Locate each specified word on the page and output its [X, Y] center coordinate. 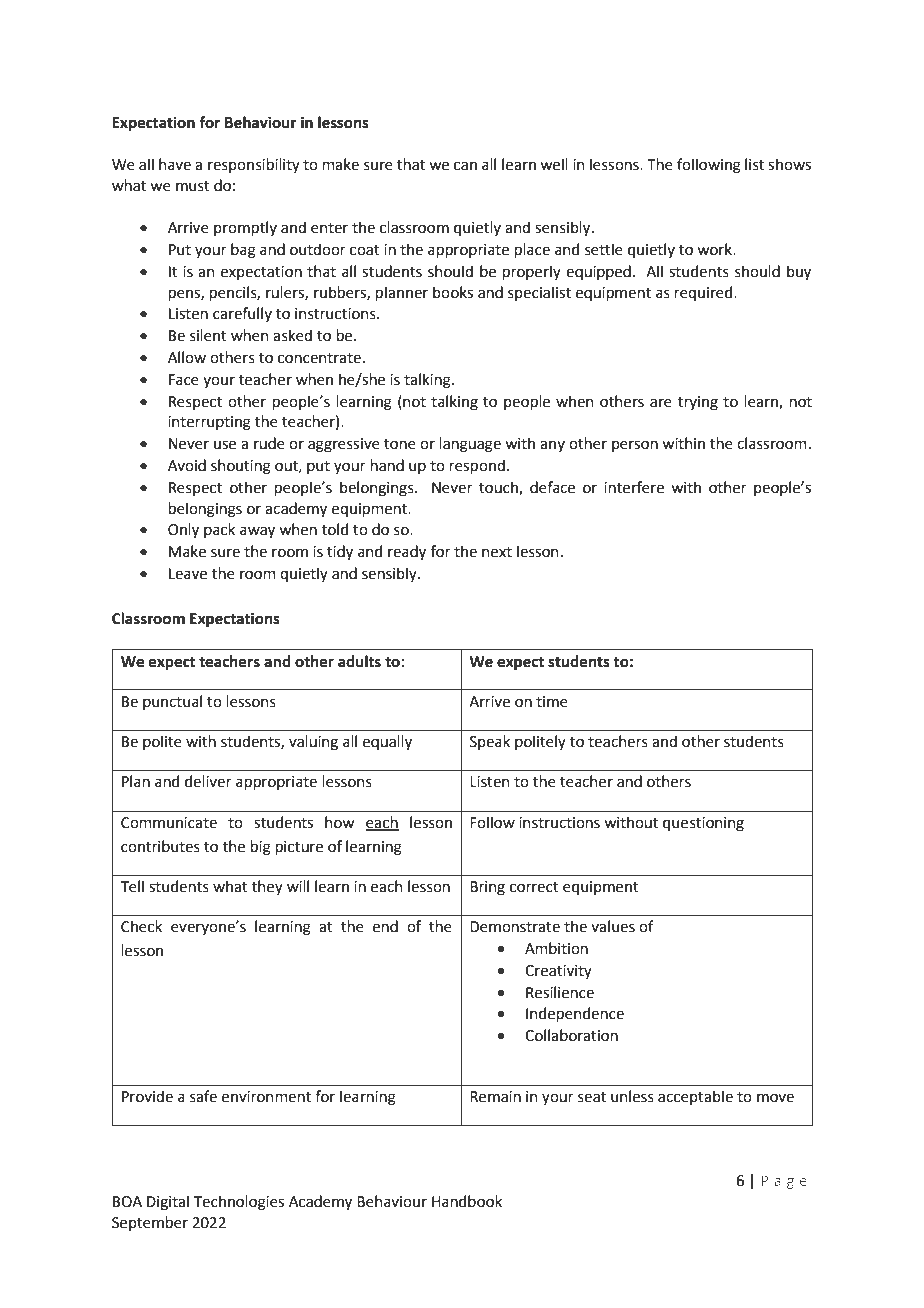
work [715, 249]
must [193, 186]
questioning [703, 824]
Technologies [239, 1203]
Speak [490, 742]
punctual [172, 702]
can [465, 166]
